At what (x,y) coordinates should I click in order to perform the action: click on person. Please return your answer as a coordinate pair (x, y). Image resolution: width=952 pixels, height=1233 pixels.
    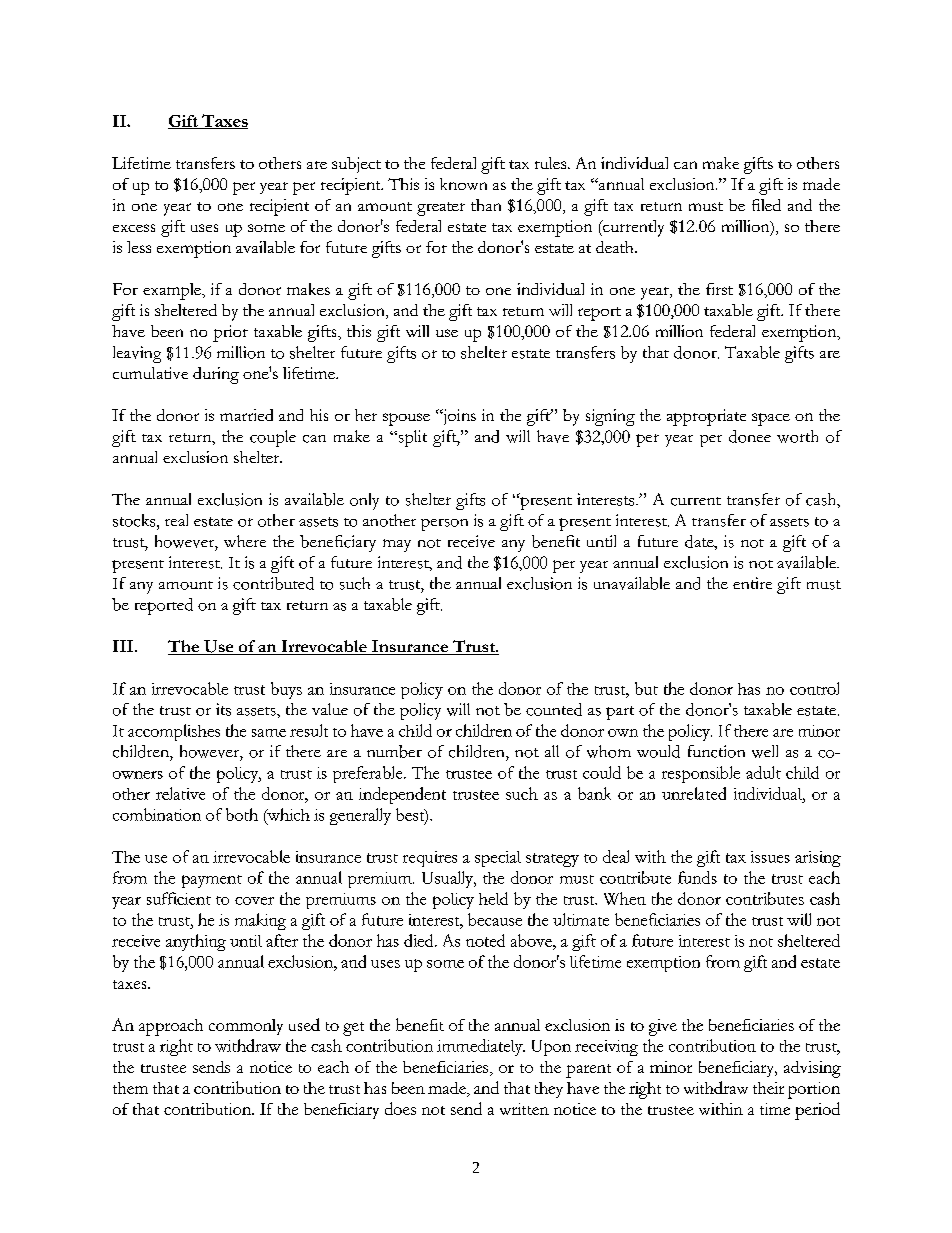
    Looking at the image, I should click on (444, 525).
